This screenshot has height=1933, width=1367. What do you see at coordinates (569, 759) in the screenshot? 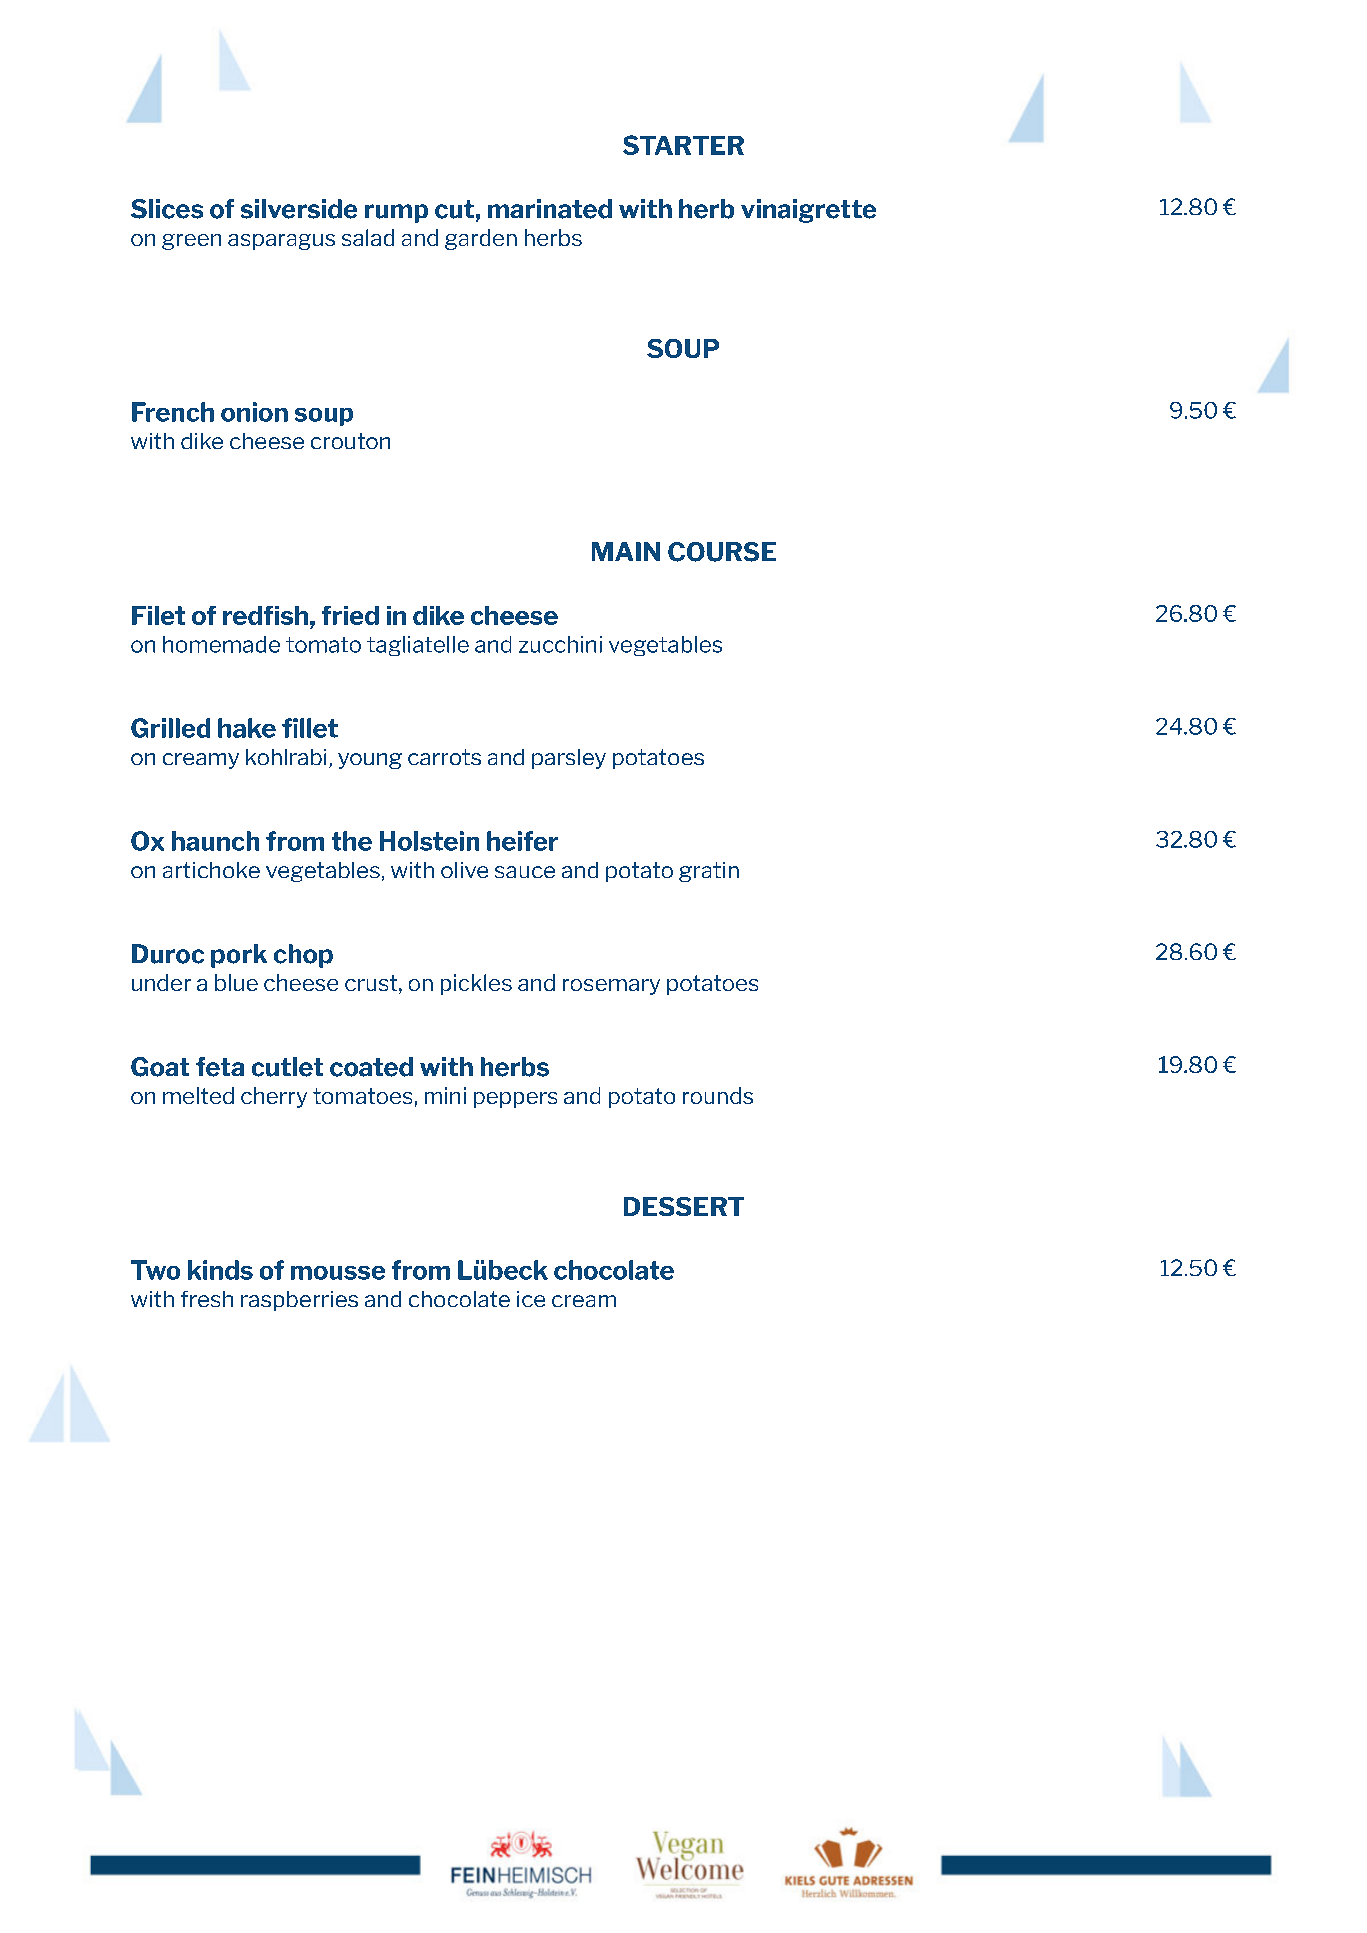
I see `parsley` at bounding box center [569, 759].
